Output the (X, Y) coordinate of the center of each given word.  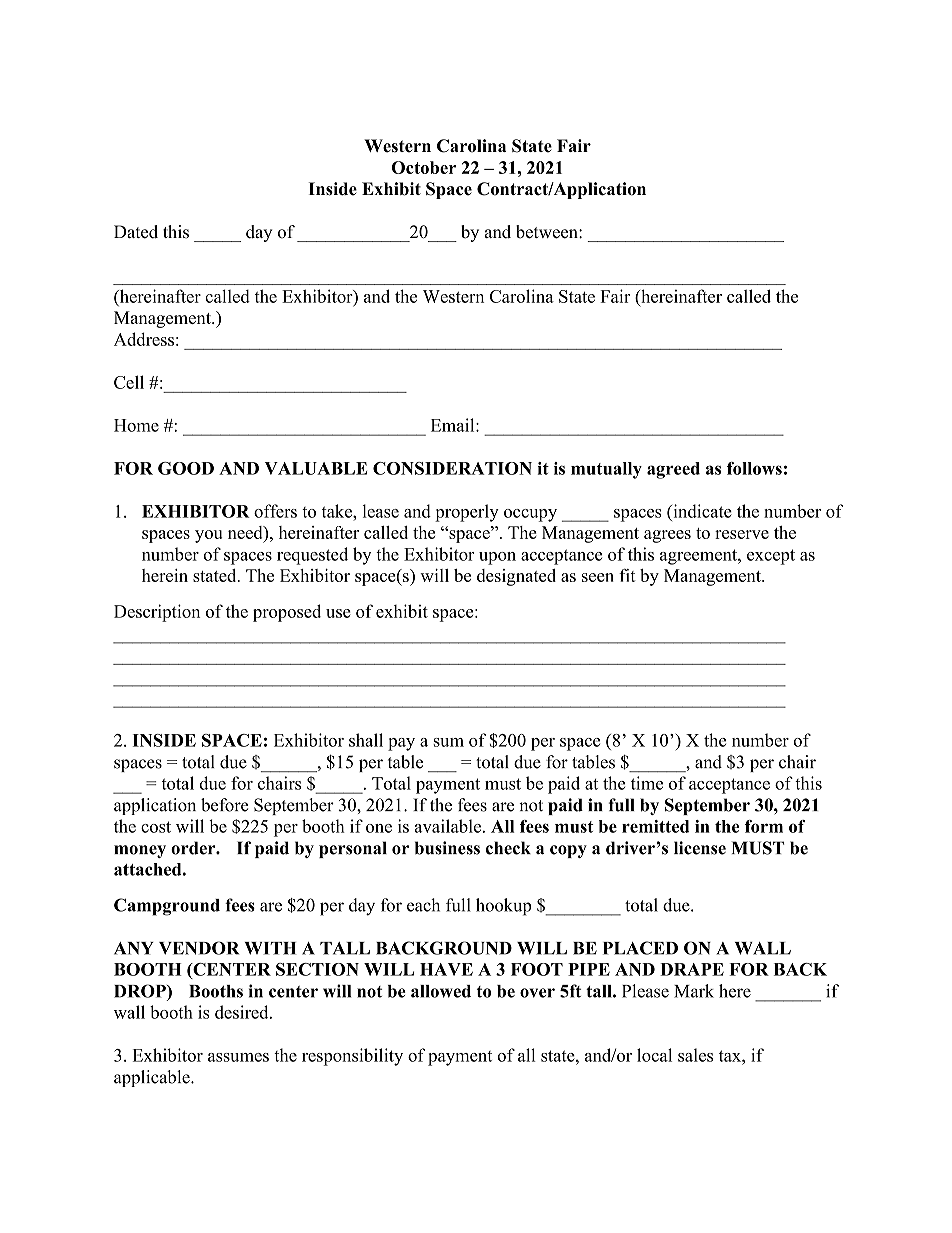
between (548, 232)
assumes (238, 1057)
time (647, 783)
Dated (136, 232)
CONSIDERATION (452, 468)
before (225, 805)
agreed (673, 470)
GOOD (186, 468)
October (424, 167)
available (448, 826)
